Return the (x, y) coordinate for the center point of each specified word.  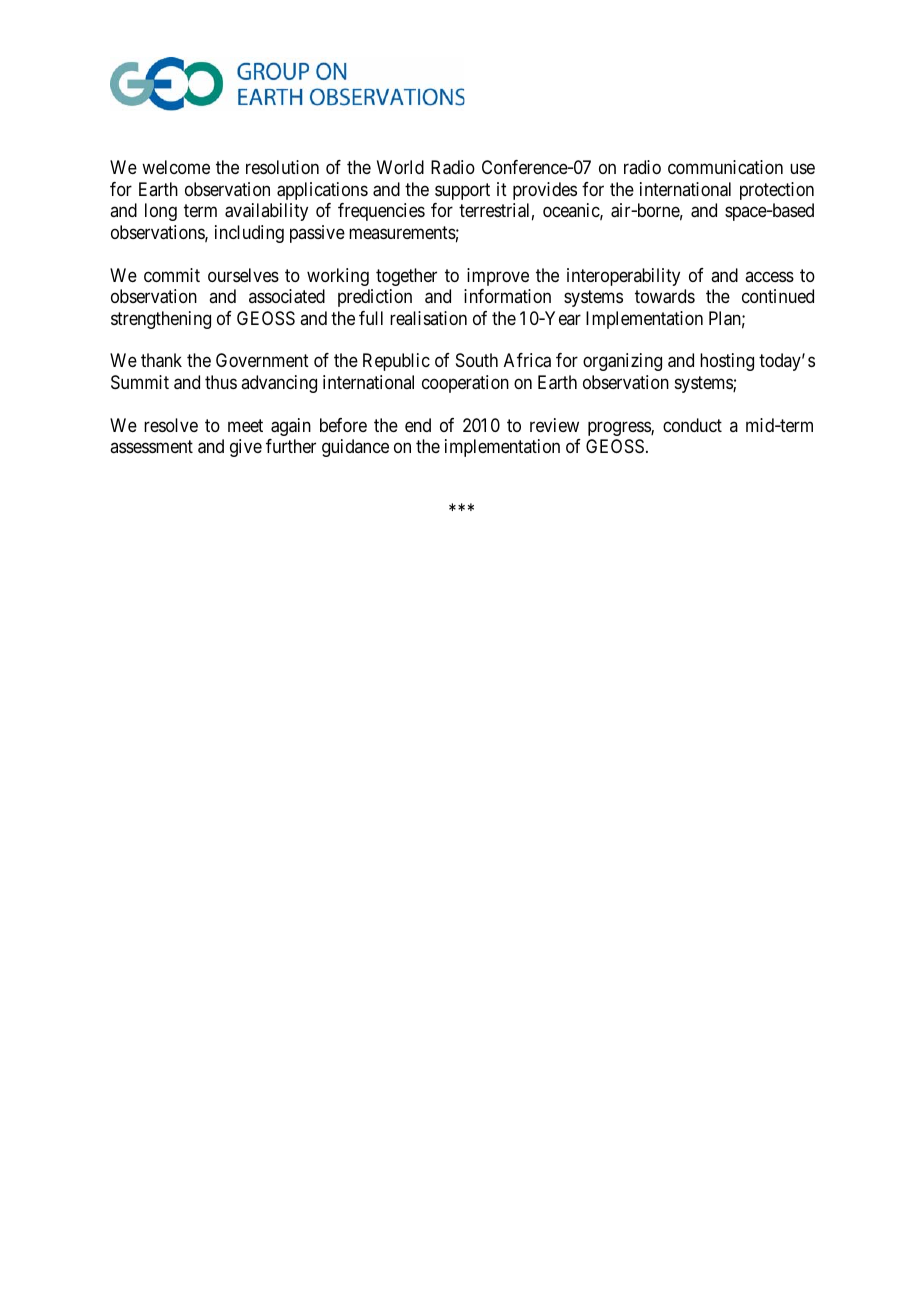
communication (725, 167)
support (462, 191)
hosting (727, 362)
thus (221, 382)
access (769, 276)
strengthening (161, 320)
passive (317, 234)
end (418, 425)
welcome (176, 167)
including (249, 234)
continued (778, 296)
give (246, 448)
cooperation (465, 384)
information (507, 296)
